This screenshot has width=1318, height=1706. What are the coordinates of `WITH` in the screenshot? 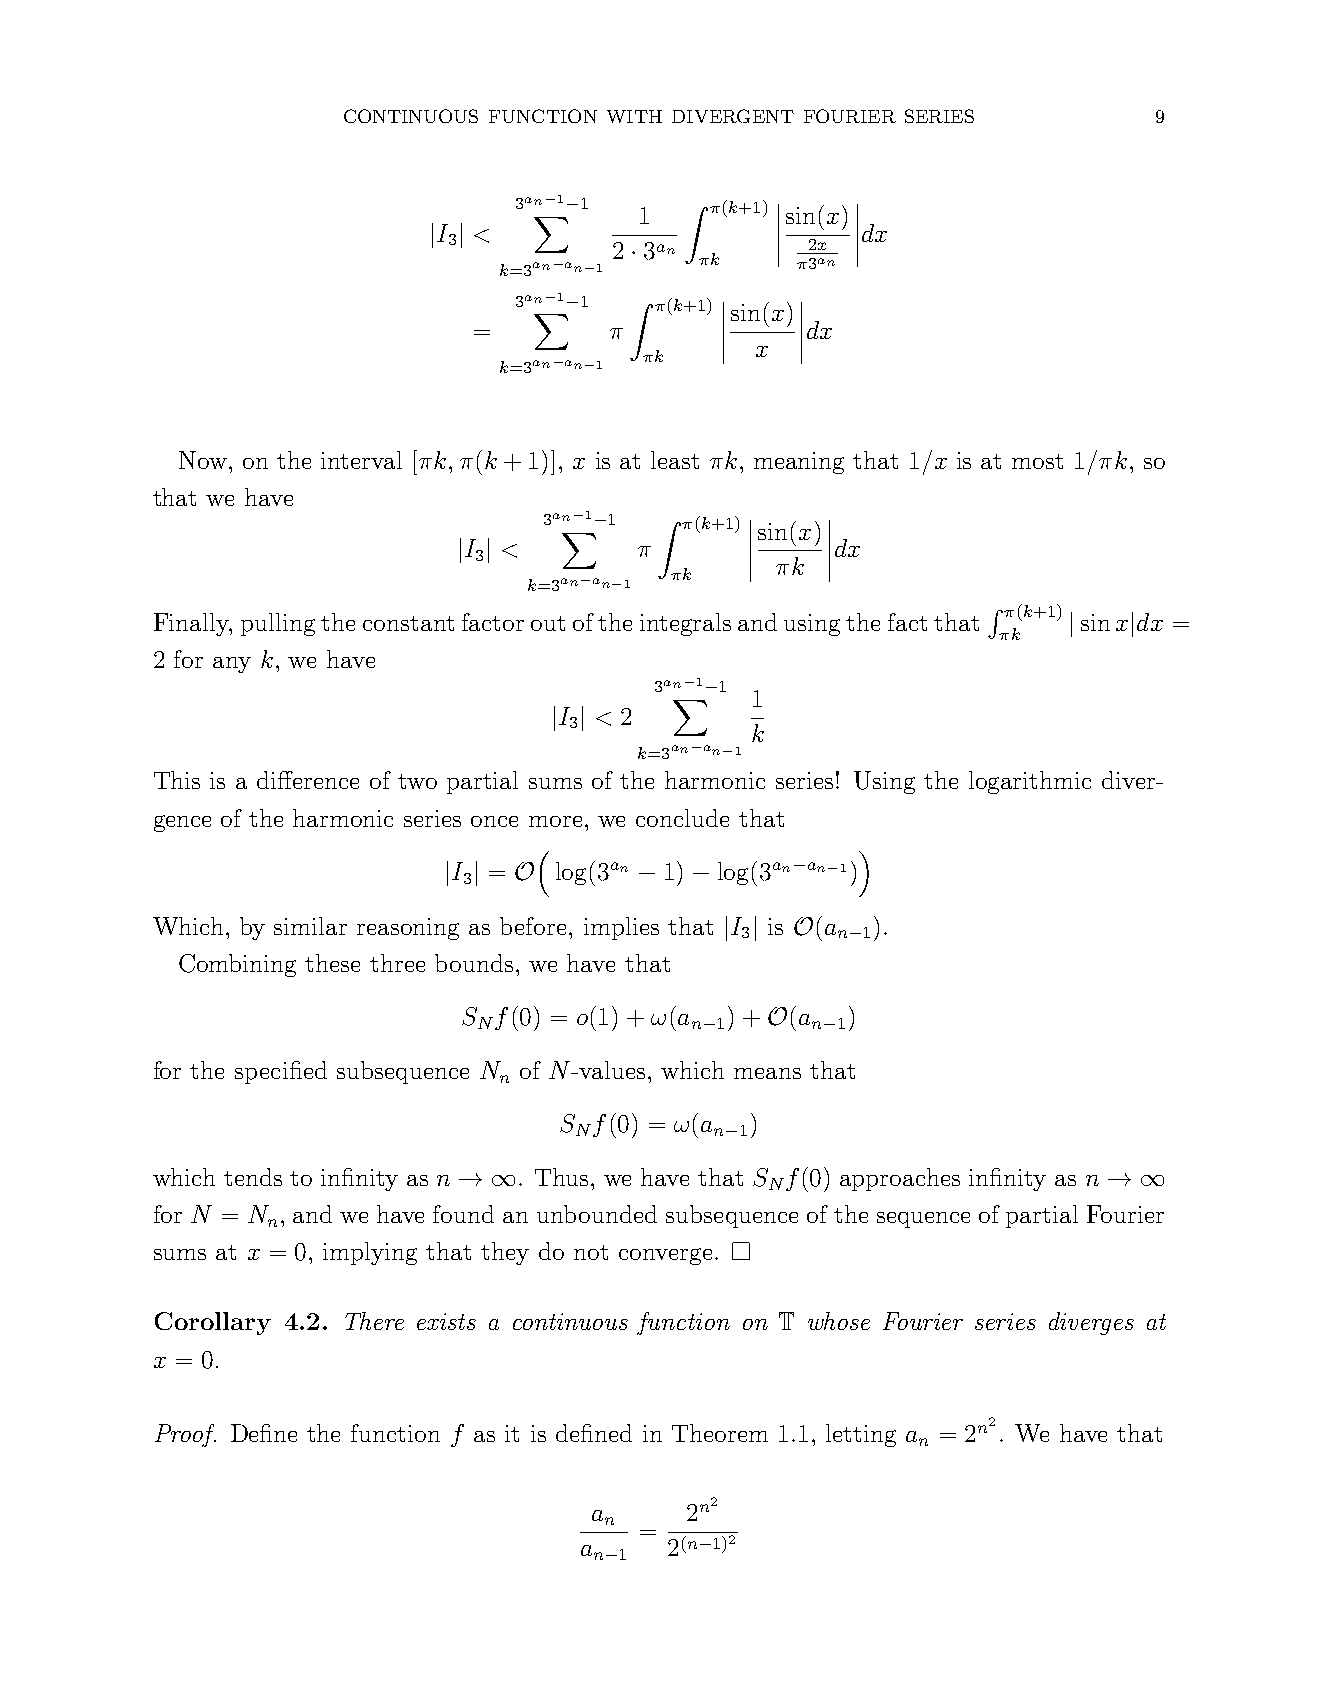 It's located at (634, 116).
